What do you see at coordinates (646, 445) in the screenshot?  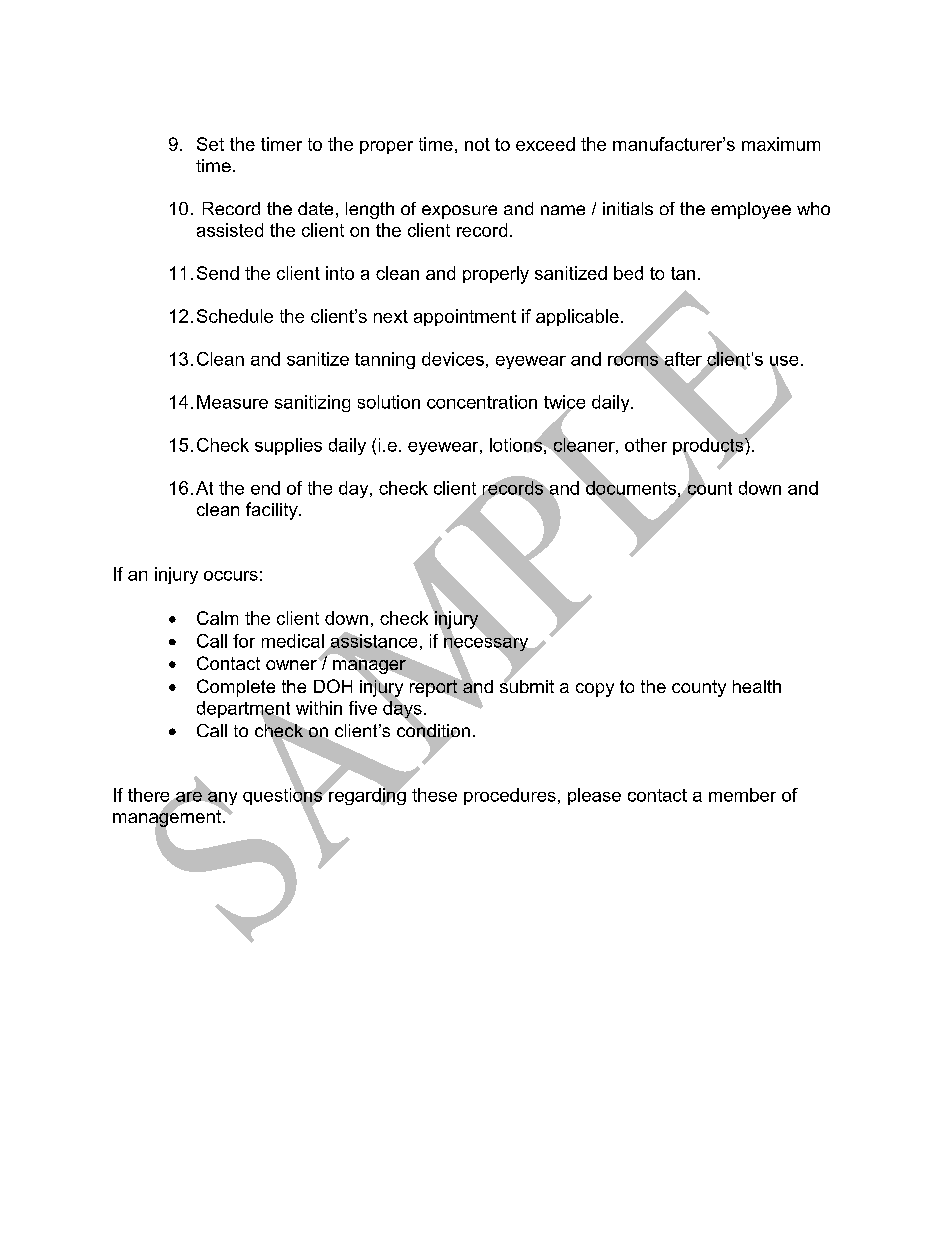 I see `other` at bounding box center [646, 445].
